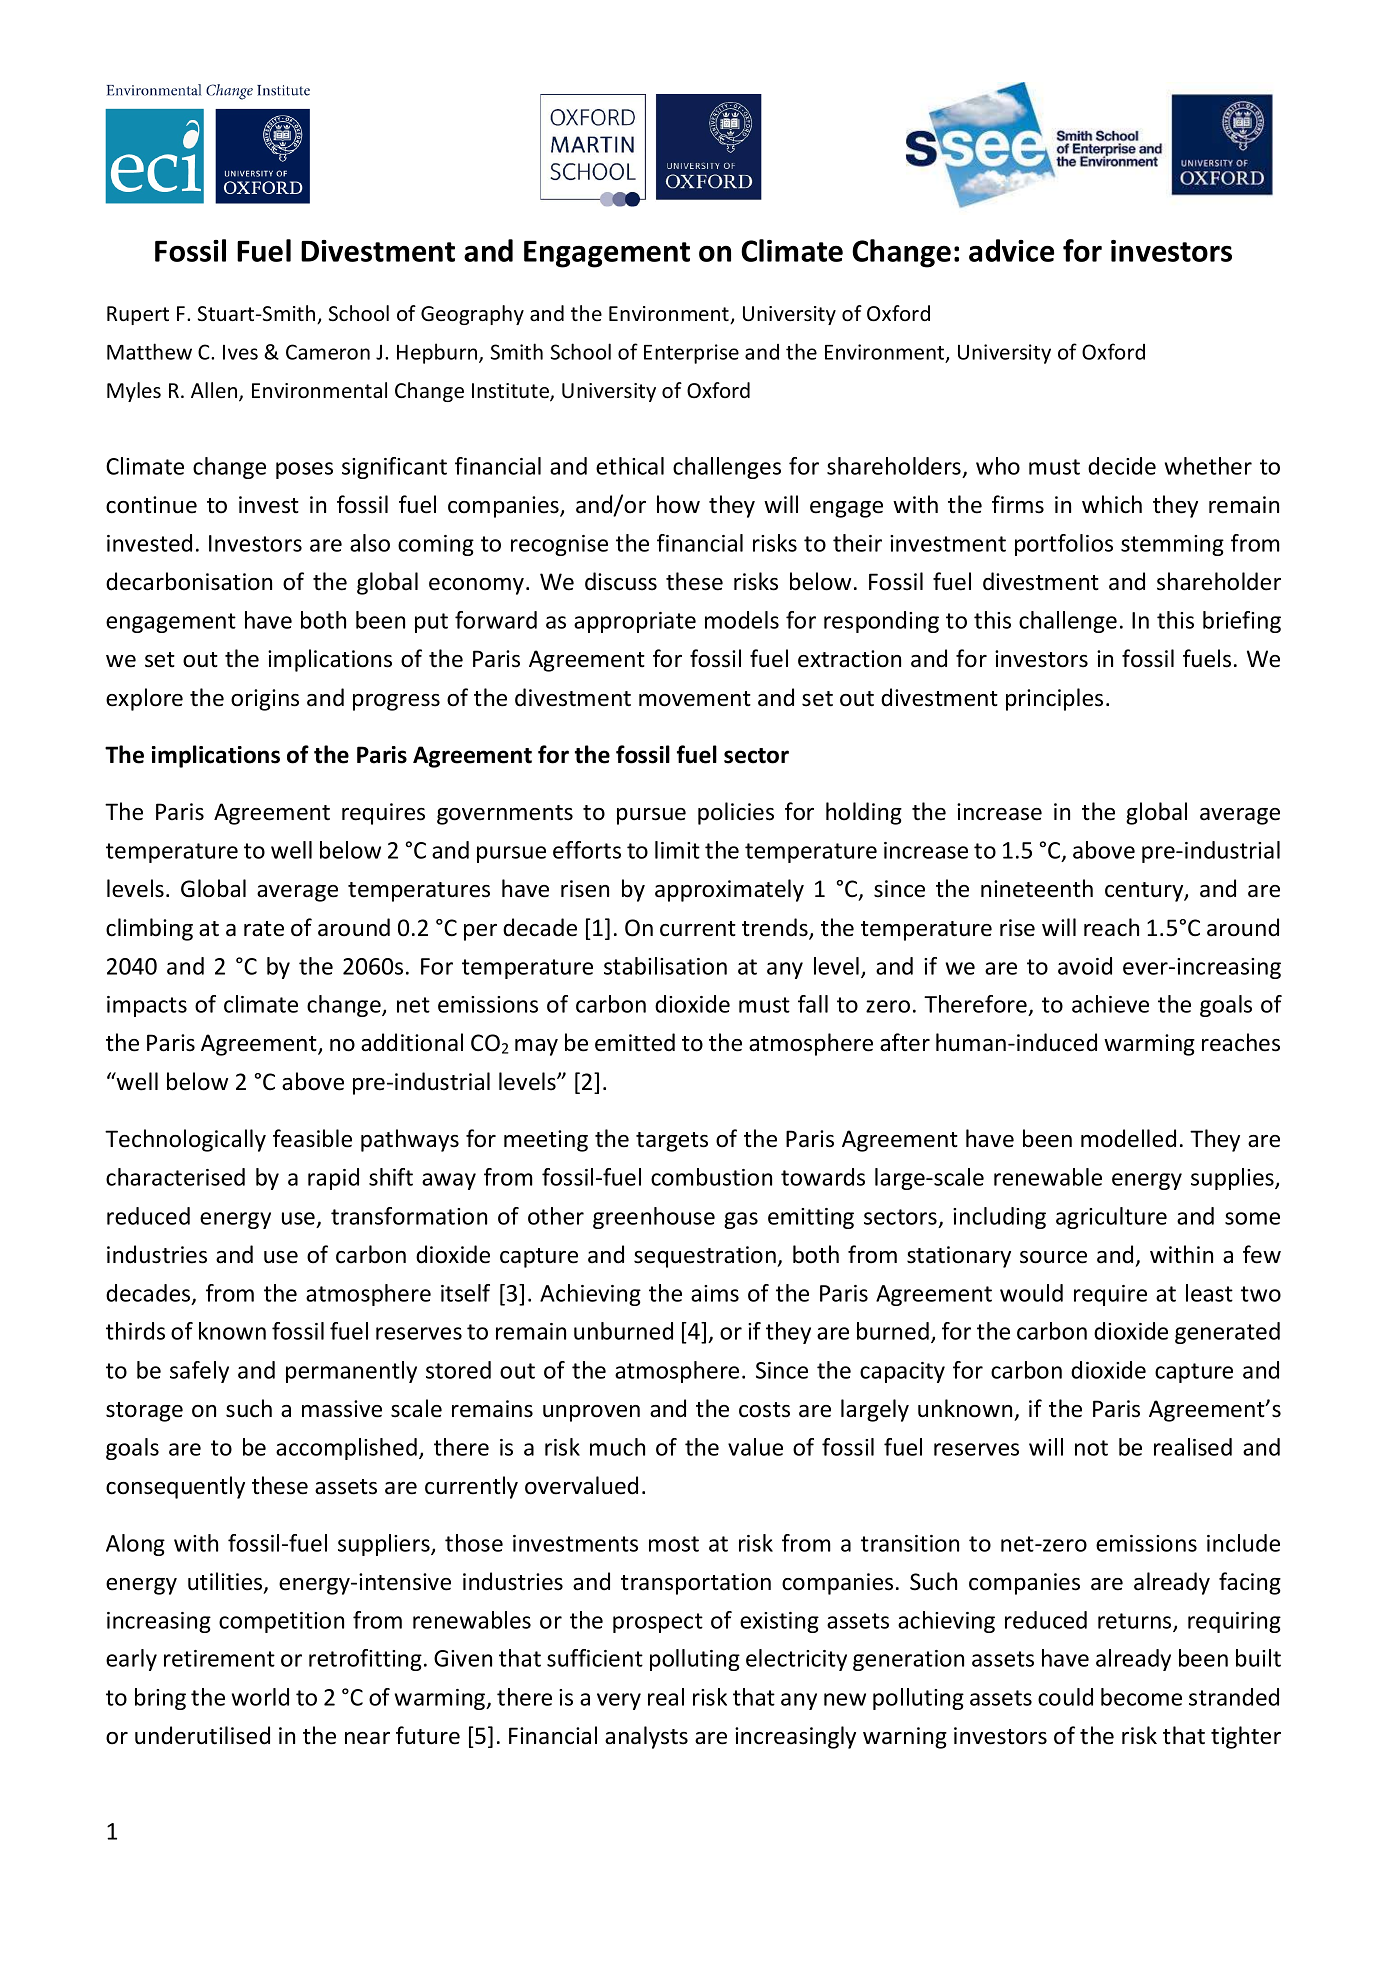  Describe the element at coordinates (1011, 250) in the screenshot. I see `advice` at that location.
